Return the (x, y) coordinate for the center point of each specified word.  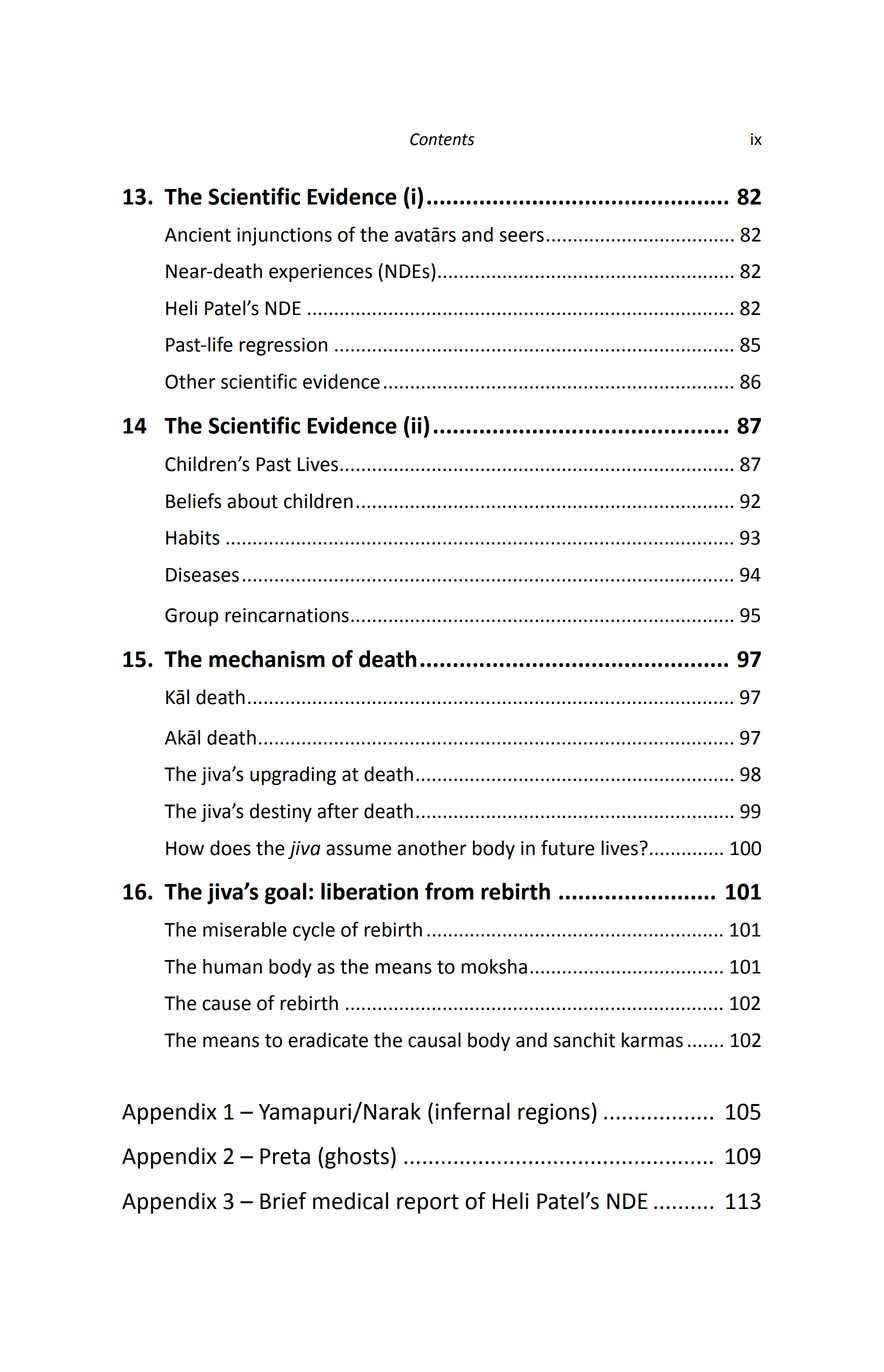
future (568, 848)
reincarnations (287, 615)
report (428, 1204)
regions (554, 1113)
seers (522, 236)
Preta (285, 1156)
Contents (442, 139)
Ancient (198, 234)
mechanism (267, 659)
